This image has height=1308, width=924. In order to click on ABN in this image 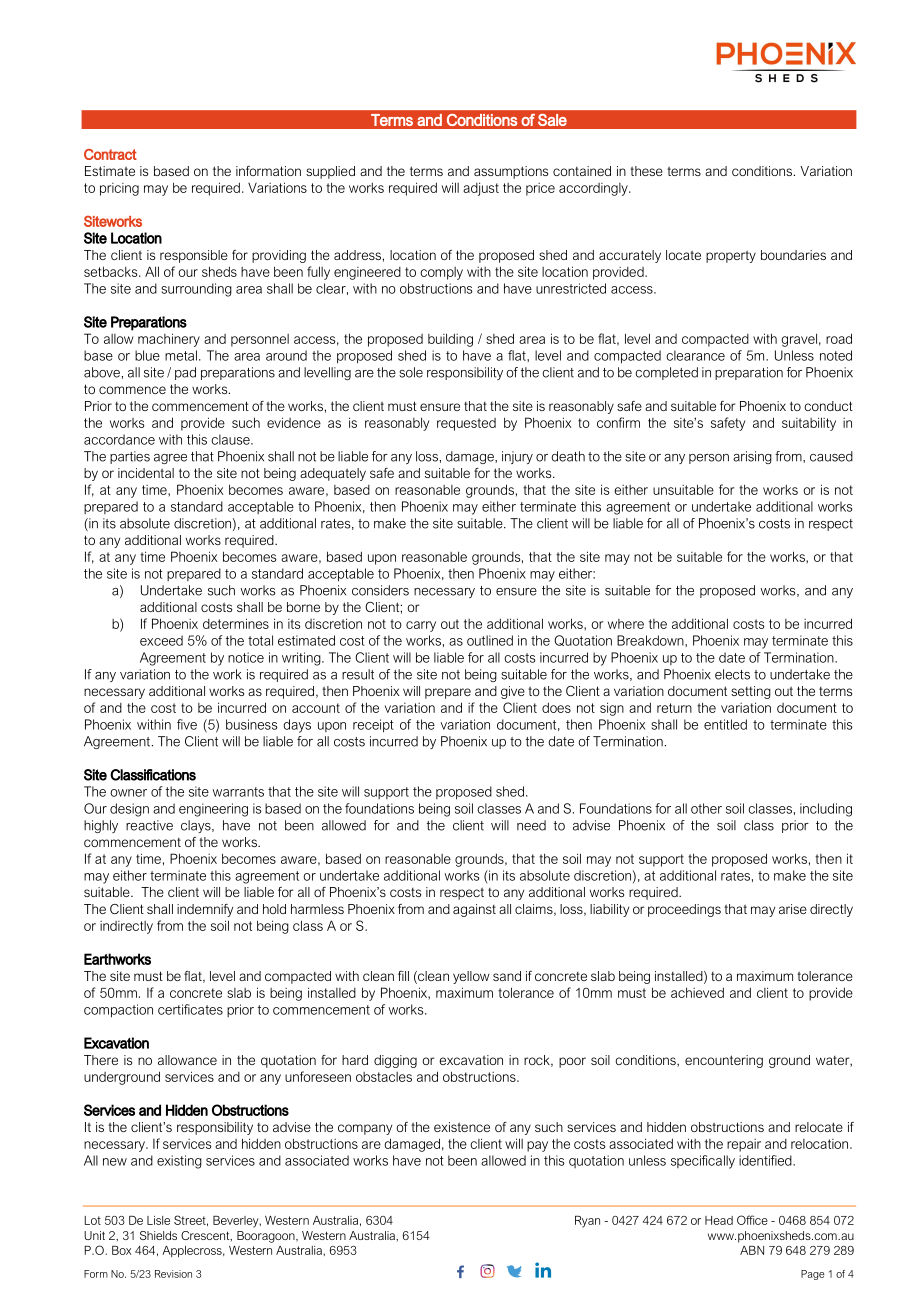, I will do `click(752, 1250)`.
